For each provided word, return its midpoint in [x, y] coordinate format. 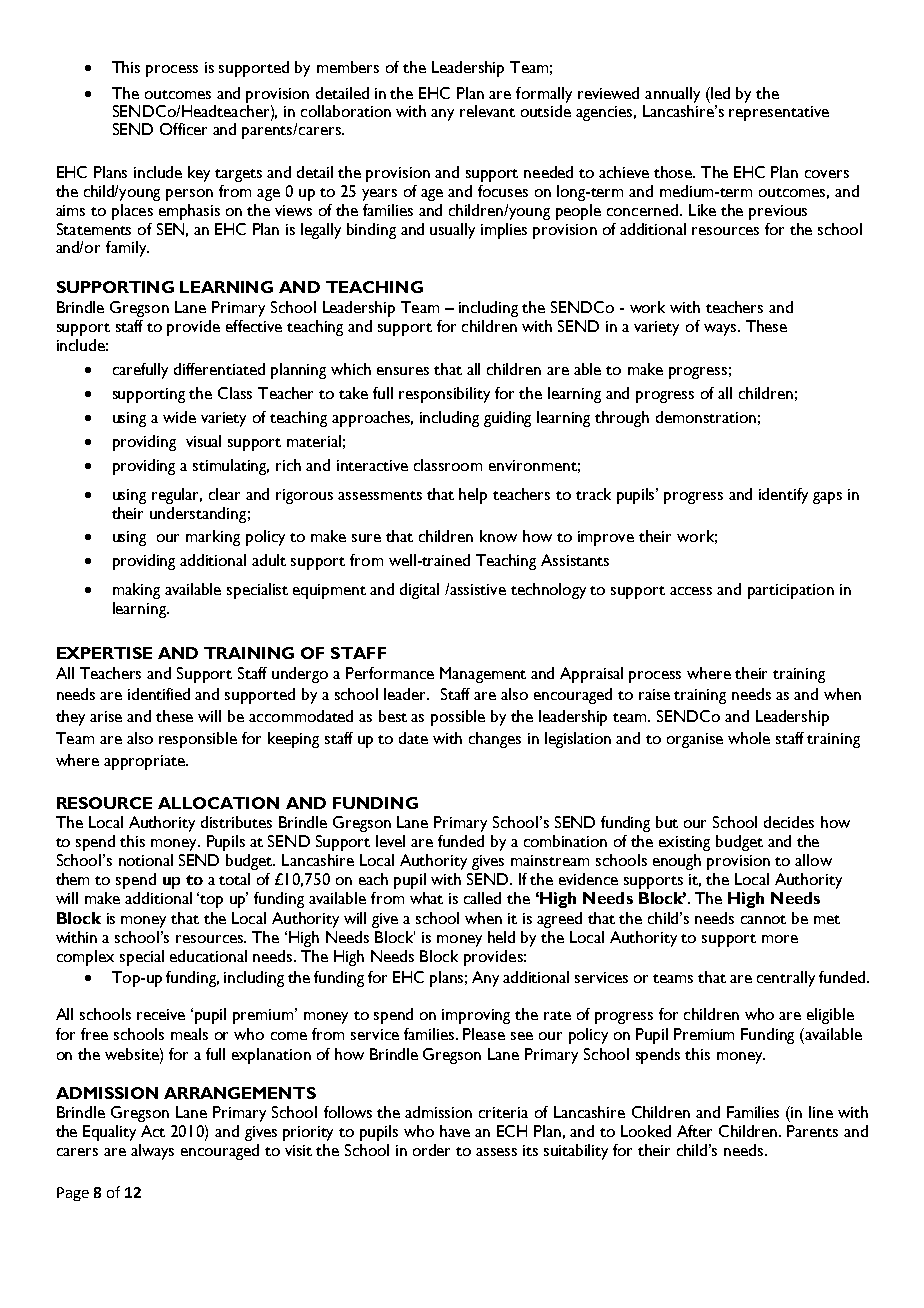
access [691, 591]
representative [779, 113]
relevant [487, 111]
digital [419, 591]
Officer [183, 129]
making [136, 591]
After [694, 1131]
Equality [109, 1133]
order [431, 1150]
